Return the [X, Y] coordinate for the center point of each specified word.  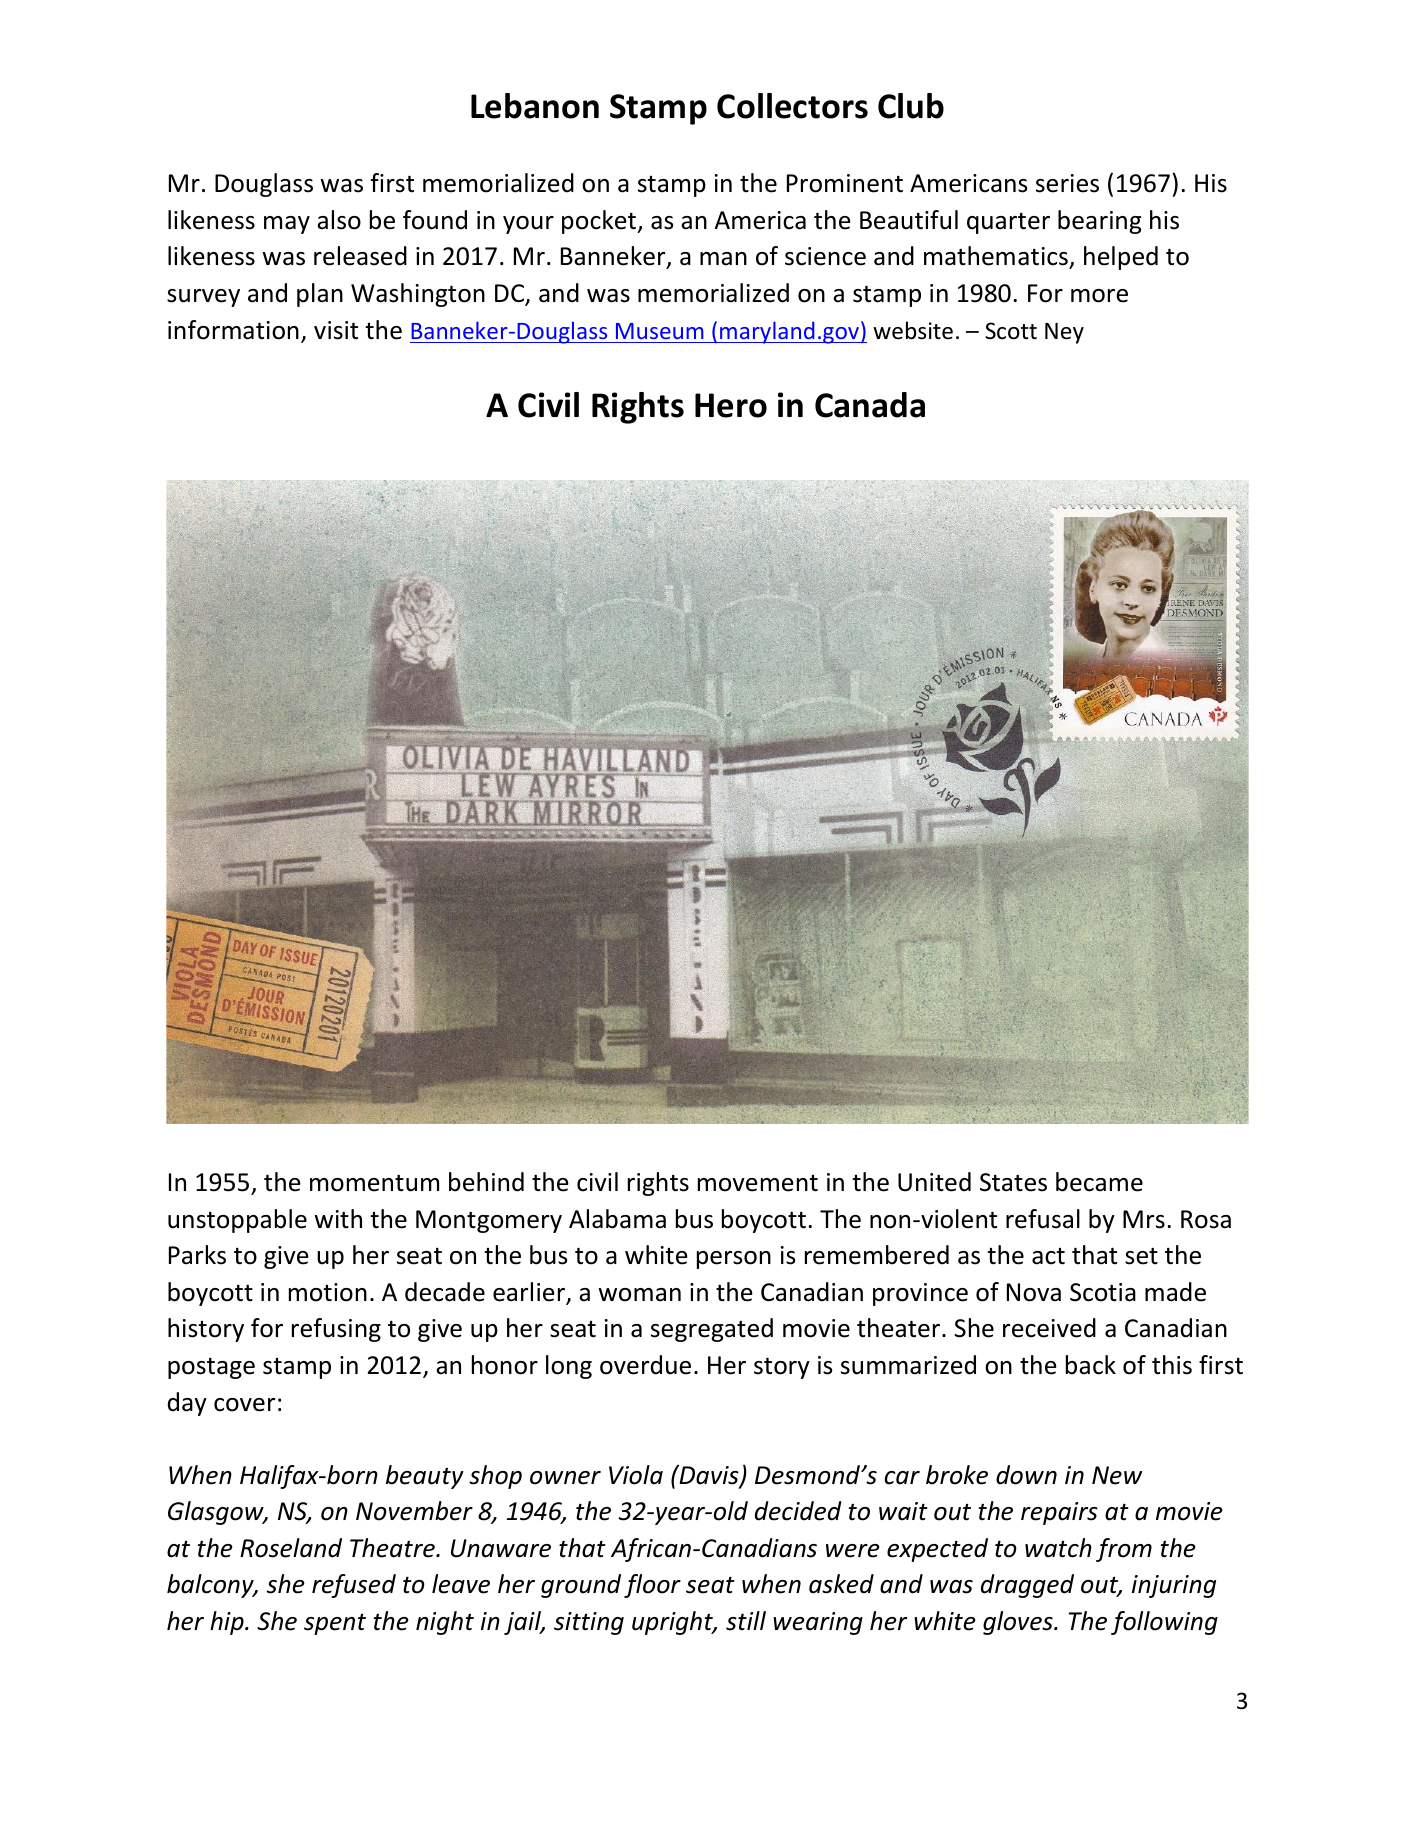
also [339, 220]
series [1067, 183]
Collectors [792, 106]
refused [354, 1586]
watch [1058, 1548]
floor [652, 1586]
